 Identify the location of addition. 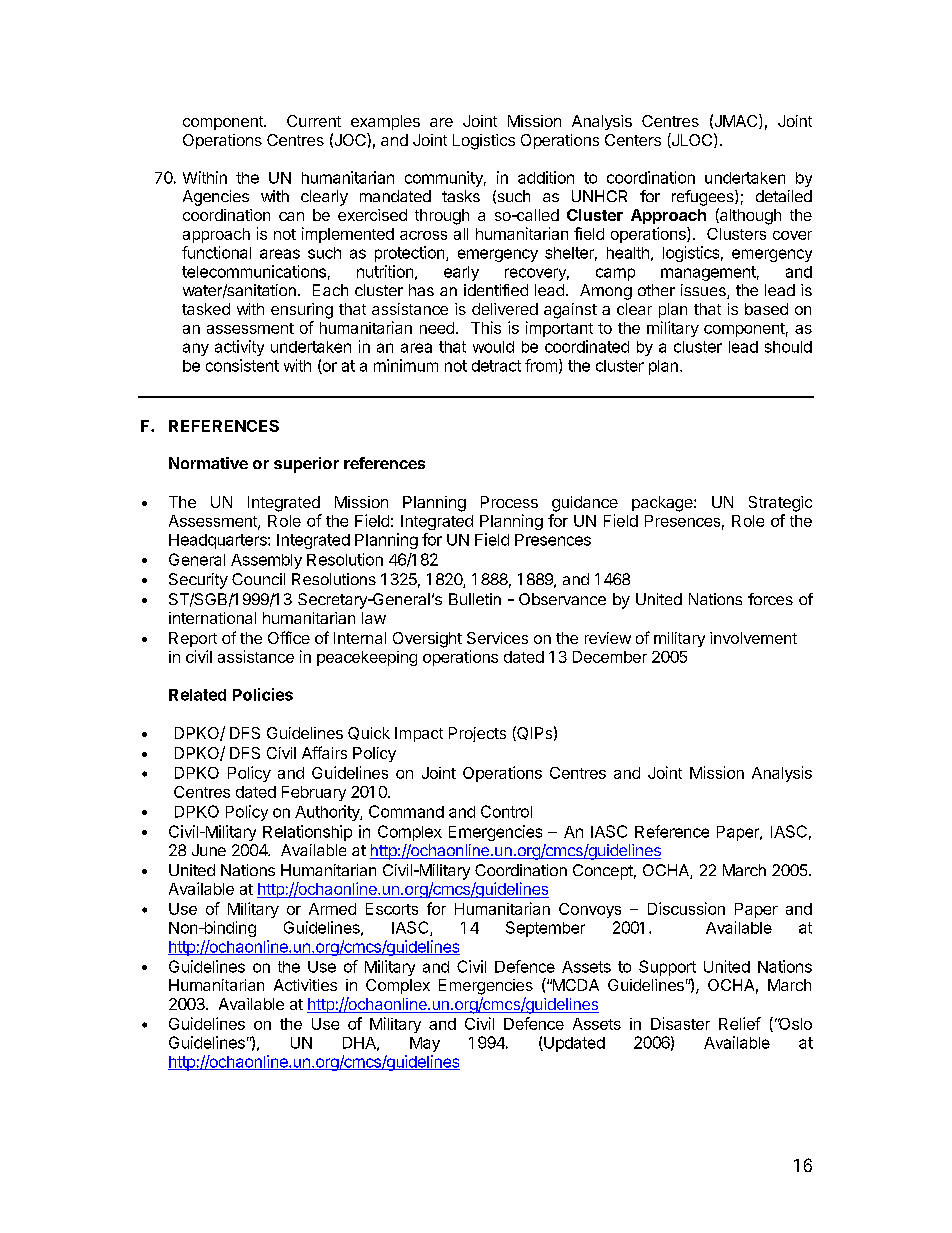
(546, 177).
